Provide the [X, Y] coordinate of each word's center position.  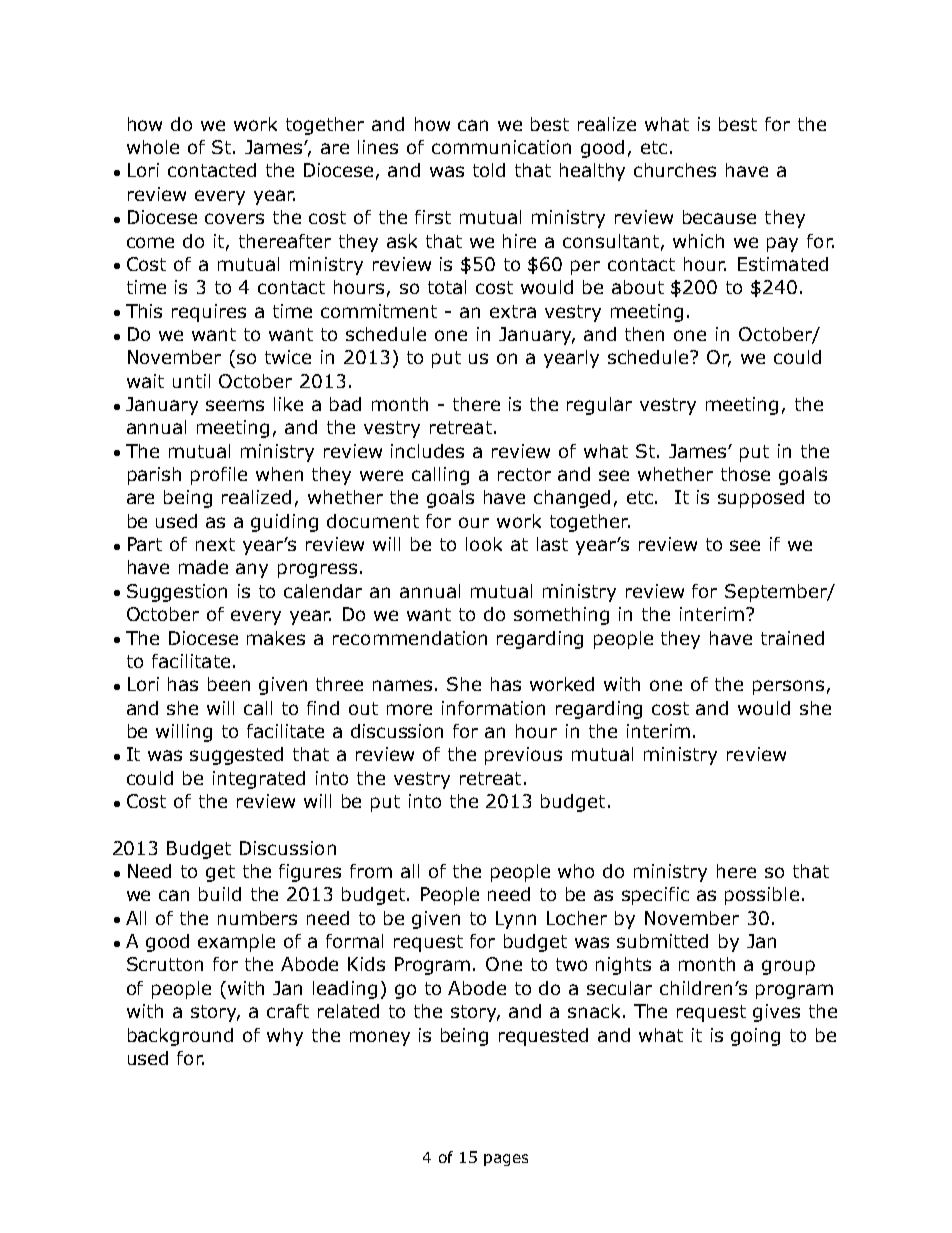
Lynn [516, 920]
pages [506, 1160]
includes [427, 451]
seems [235, 405]
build [220, 894]
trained [792, 638]
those [745, 474]
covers [234, 218]
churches [675, 170]
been [229, 684]
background [180, 1037]
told [489, 170]
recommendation [410, 638]
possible [762, 896]
